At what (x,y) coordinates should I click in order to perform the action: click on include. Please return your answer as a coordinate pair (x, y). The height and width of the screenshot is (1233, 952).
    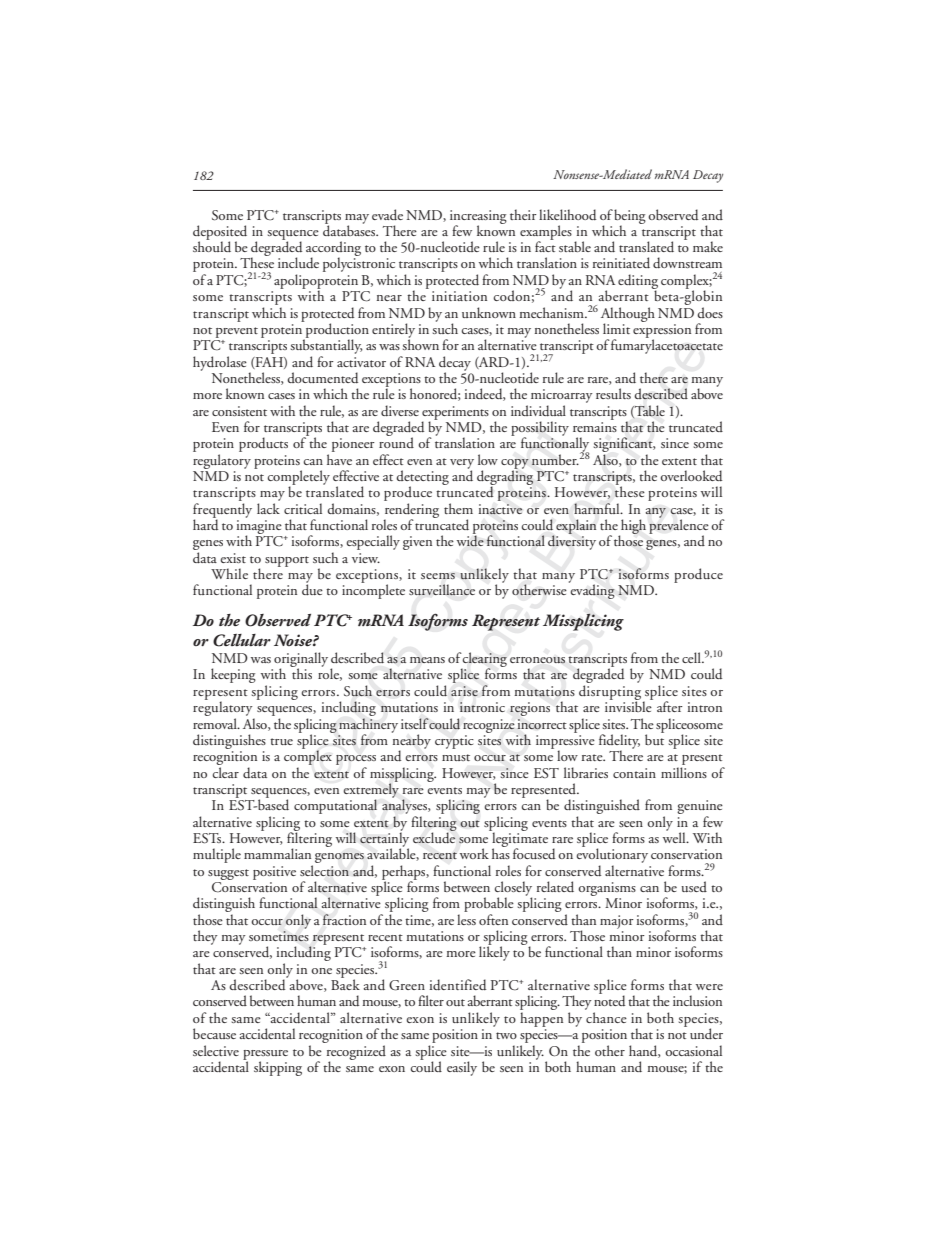
    Looking at the image, I should click on (298, 262).
